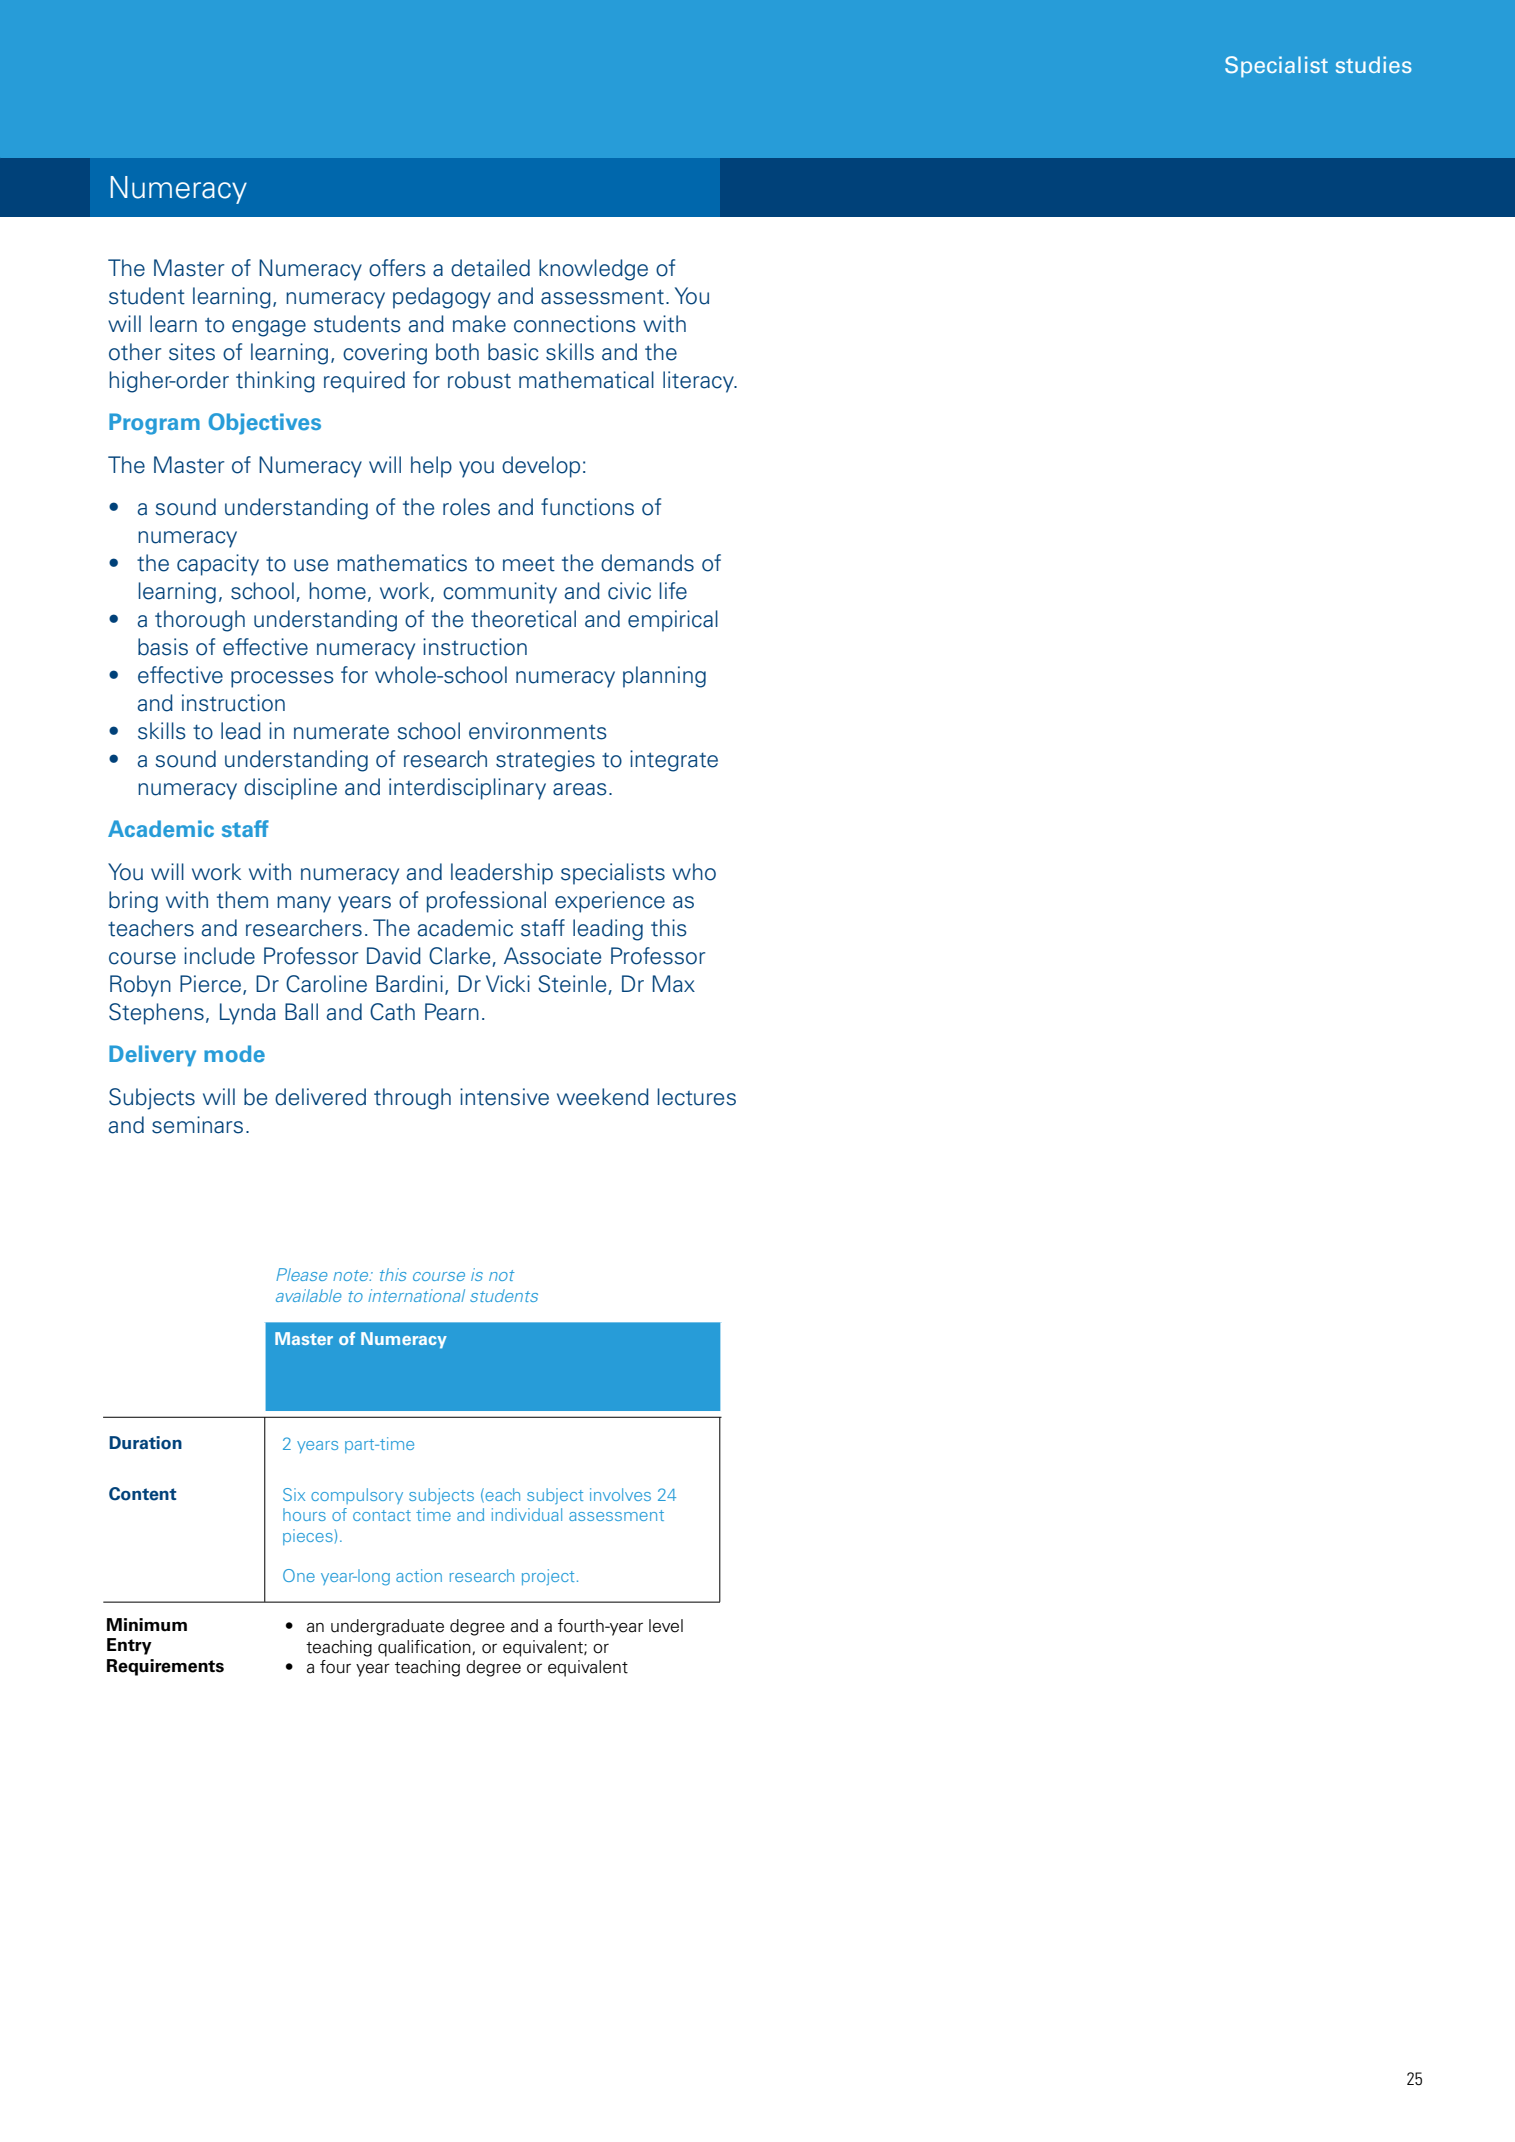  Describe the element at coordinates (299, 1575) in the screenshot. I see `One` at that location.
